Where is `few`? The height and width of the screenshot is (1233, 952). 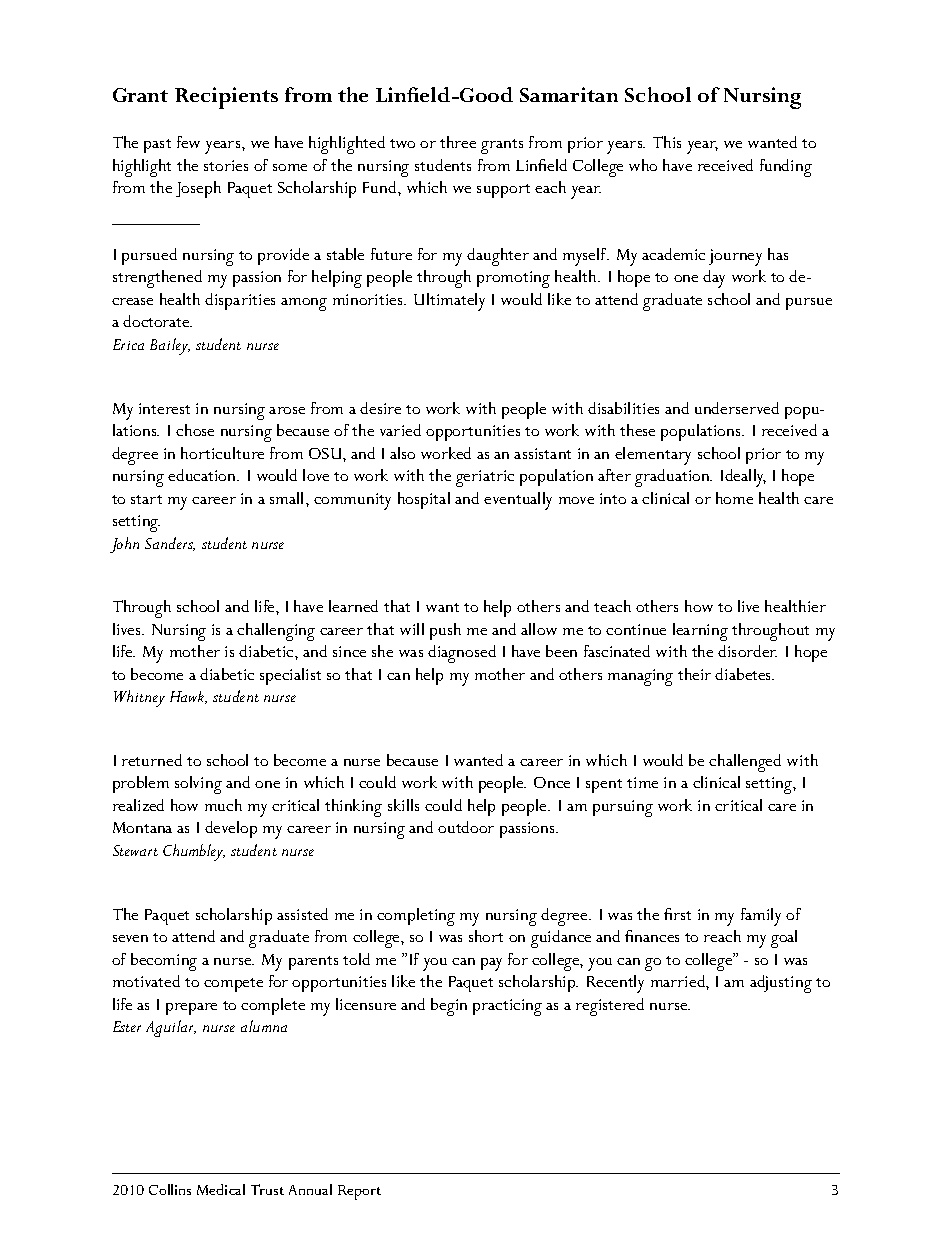 few is located at coordinates (188, 142).
